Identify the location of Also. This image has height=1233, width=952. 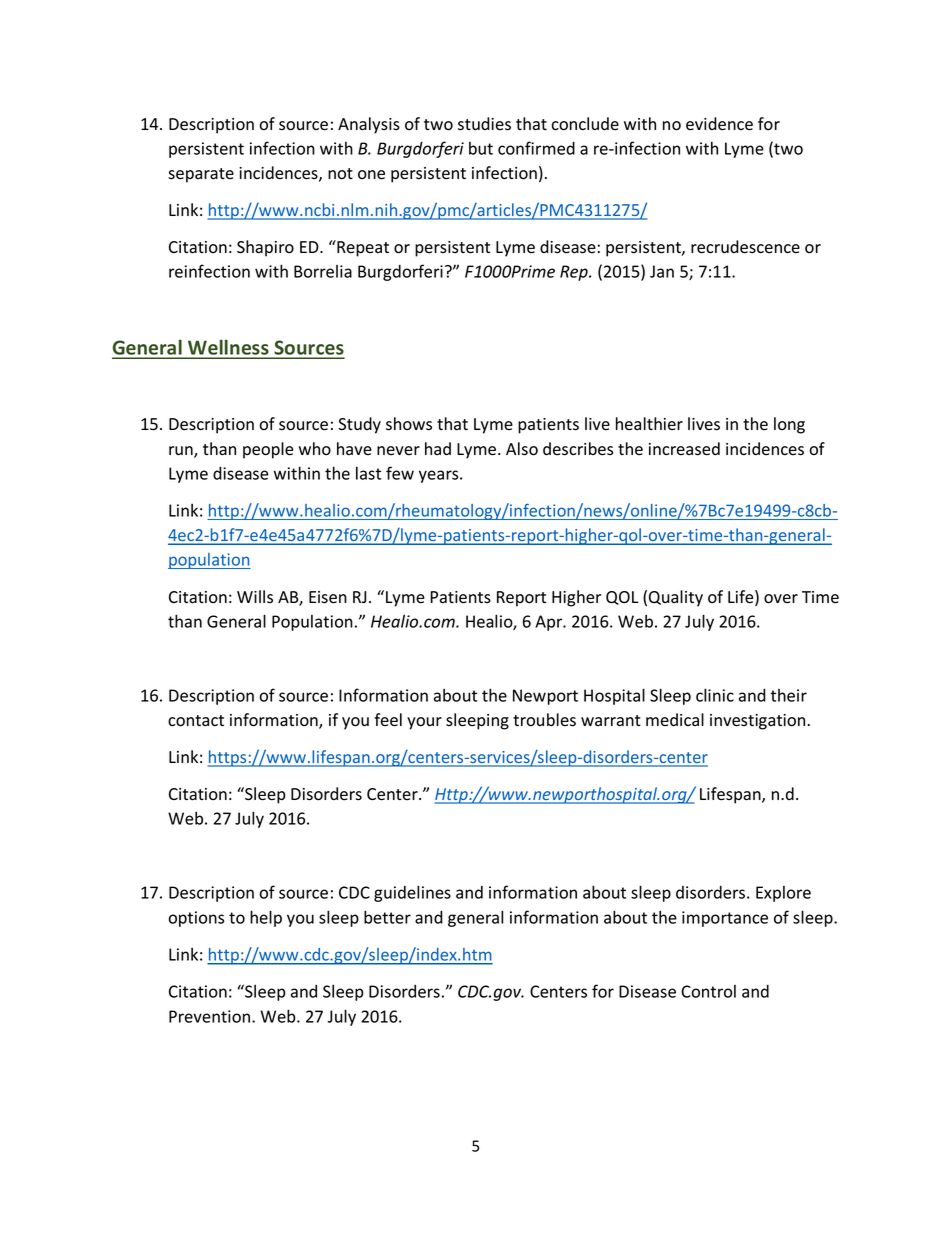
(522, 449).
